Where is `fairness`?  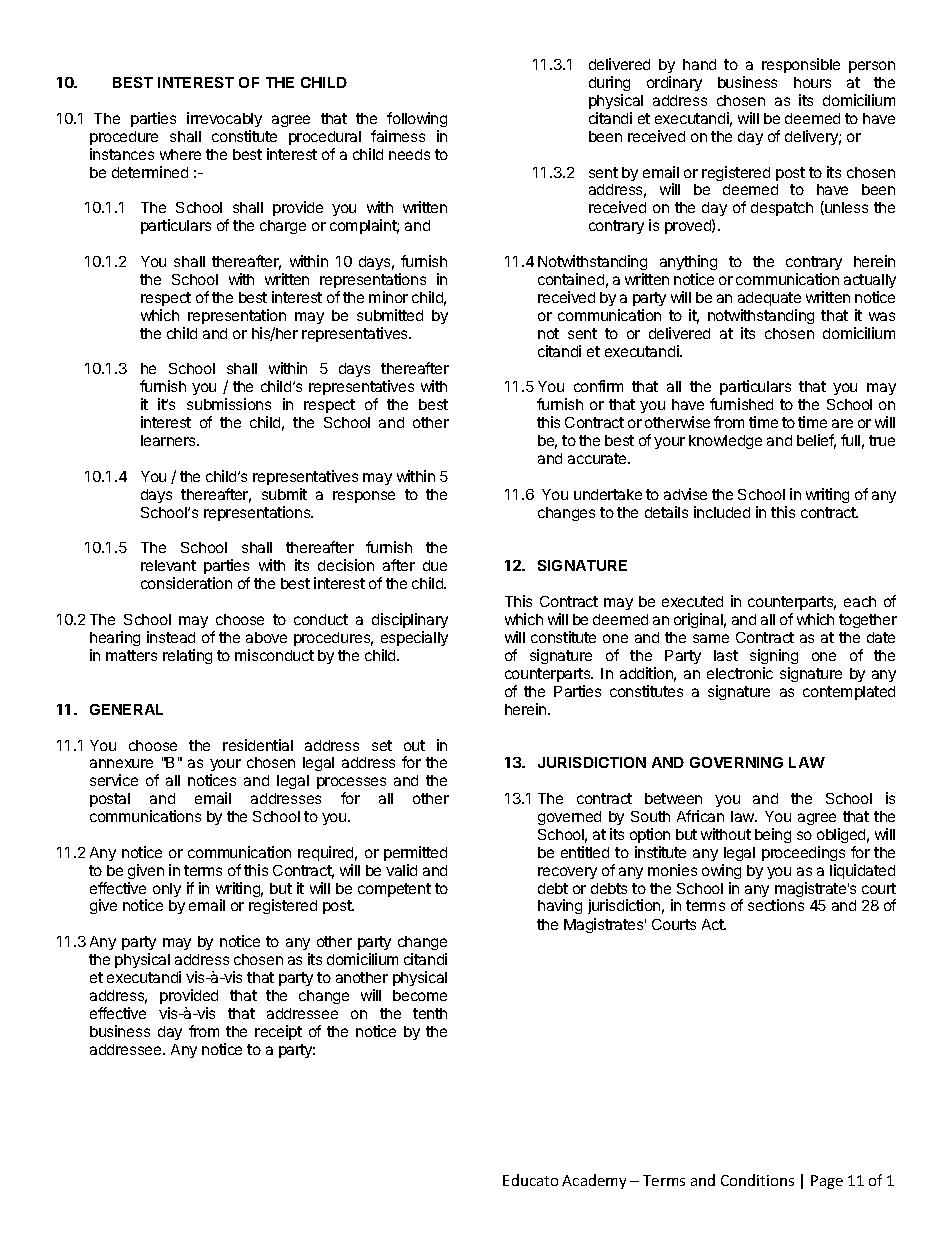
fairness is located at coordinates (398, 136).
